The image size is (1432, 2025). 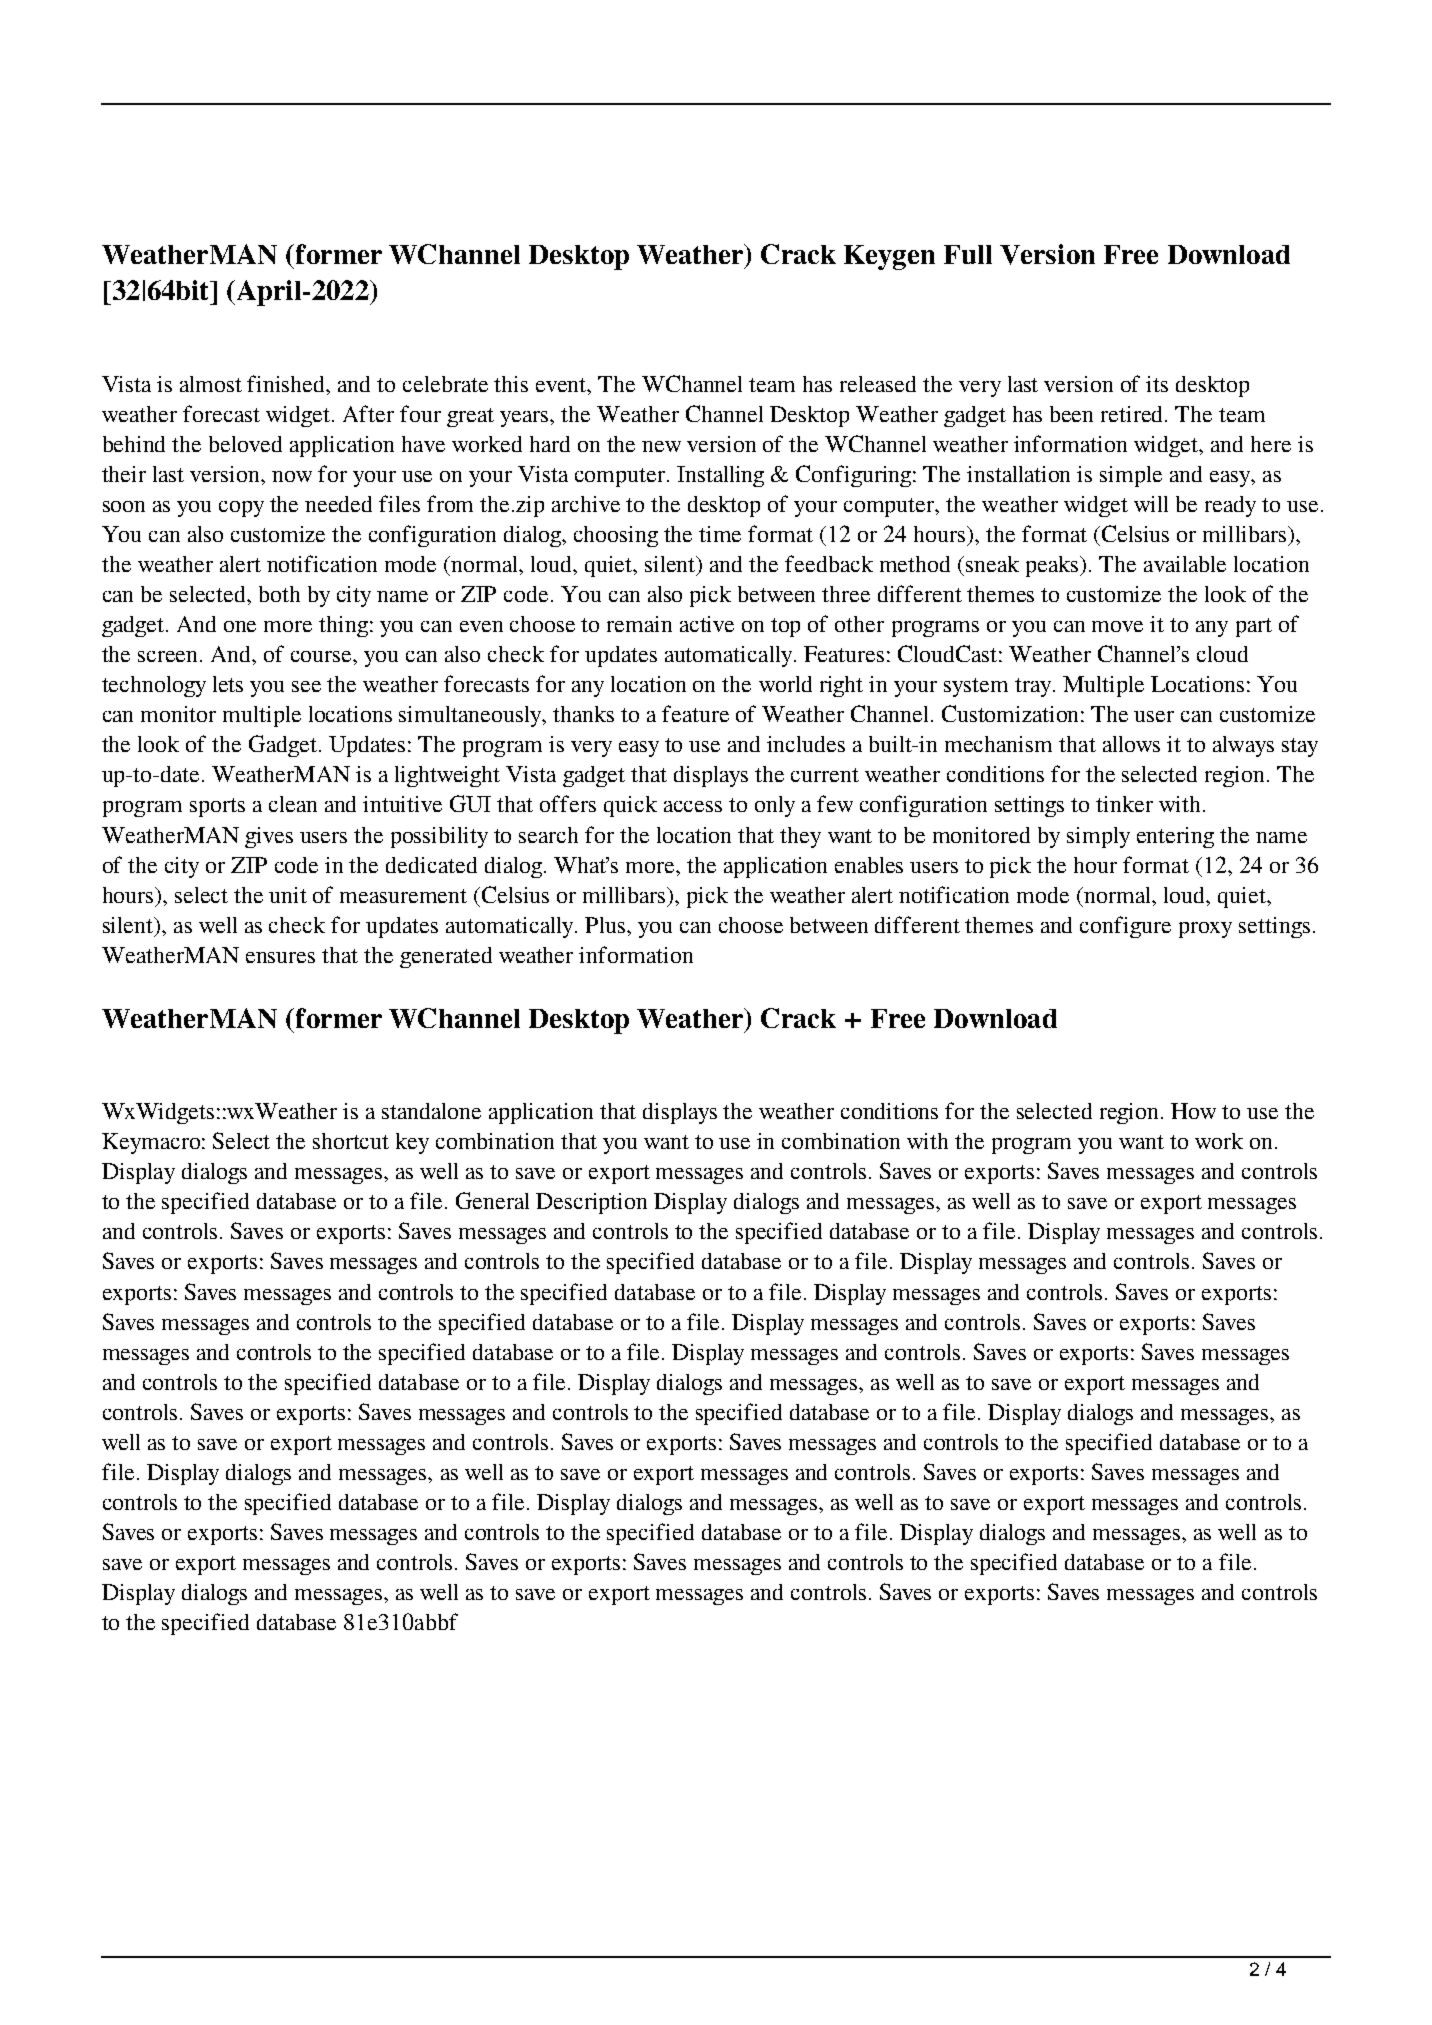 What do you see at coordinates (968, 254) in the screenshot?
I see `Full` at bounding box center [968, 254].
